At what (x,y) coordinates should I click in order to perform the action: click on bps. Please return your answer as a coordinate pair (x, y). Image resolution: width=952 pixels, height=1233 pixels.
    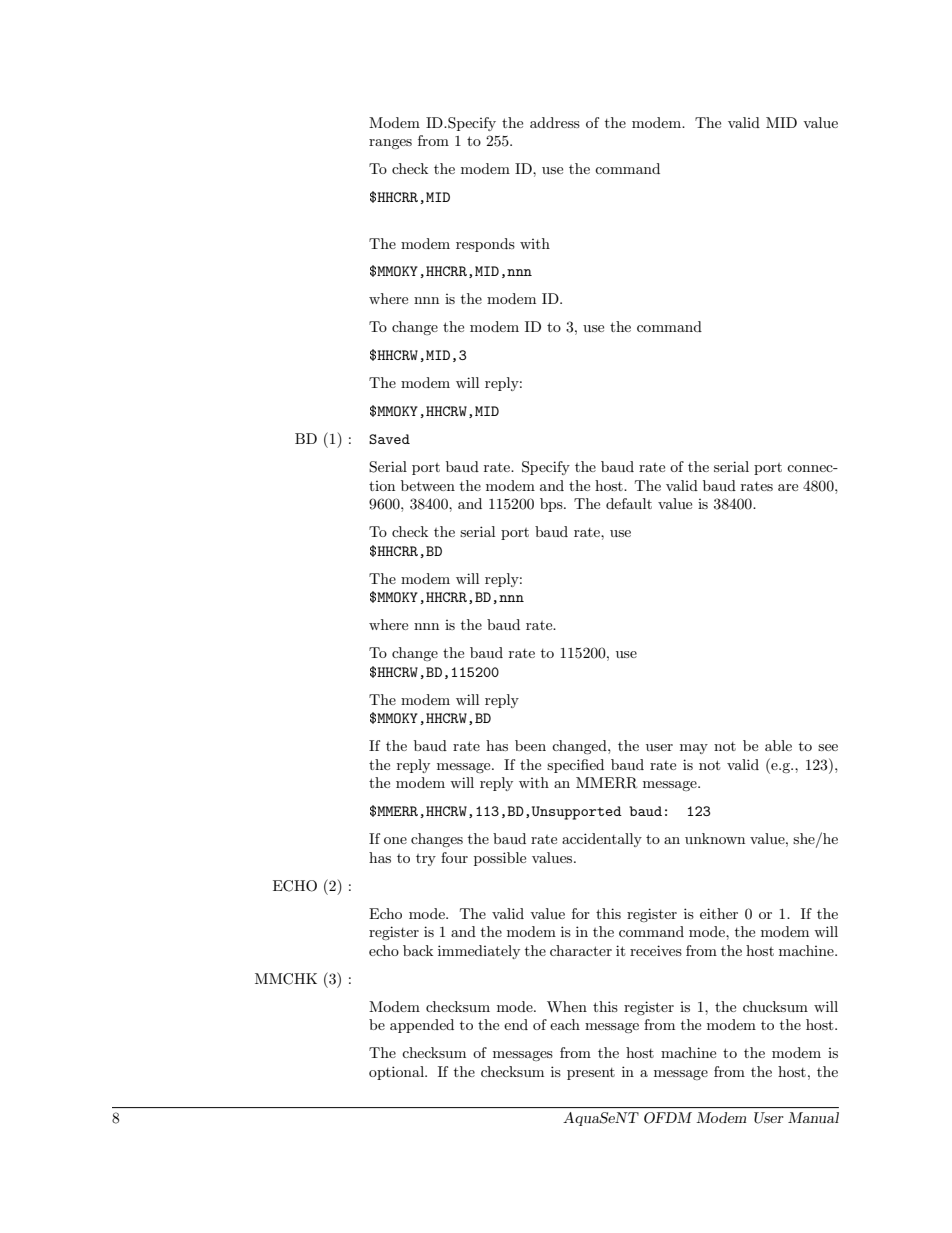
    Looking at the image, I should click on (552, 505).
